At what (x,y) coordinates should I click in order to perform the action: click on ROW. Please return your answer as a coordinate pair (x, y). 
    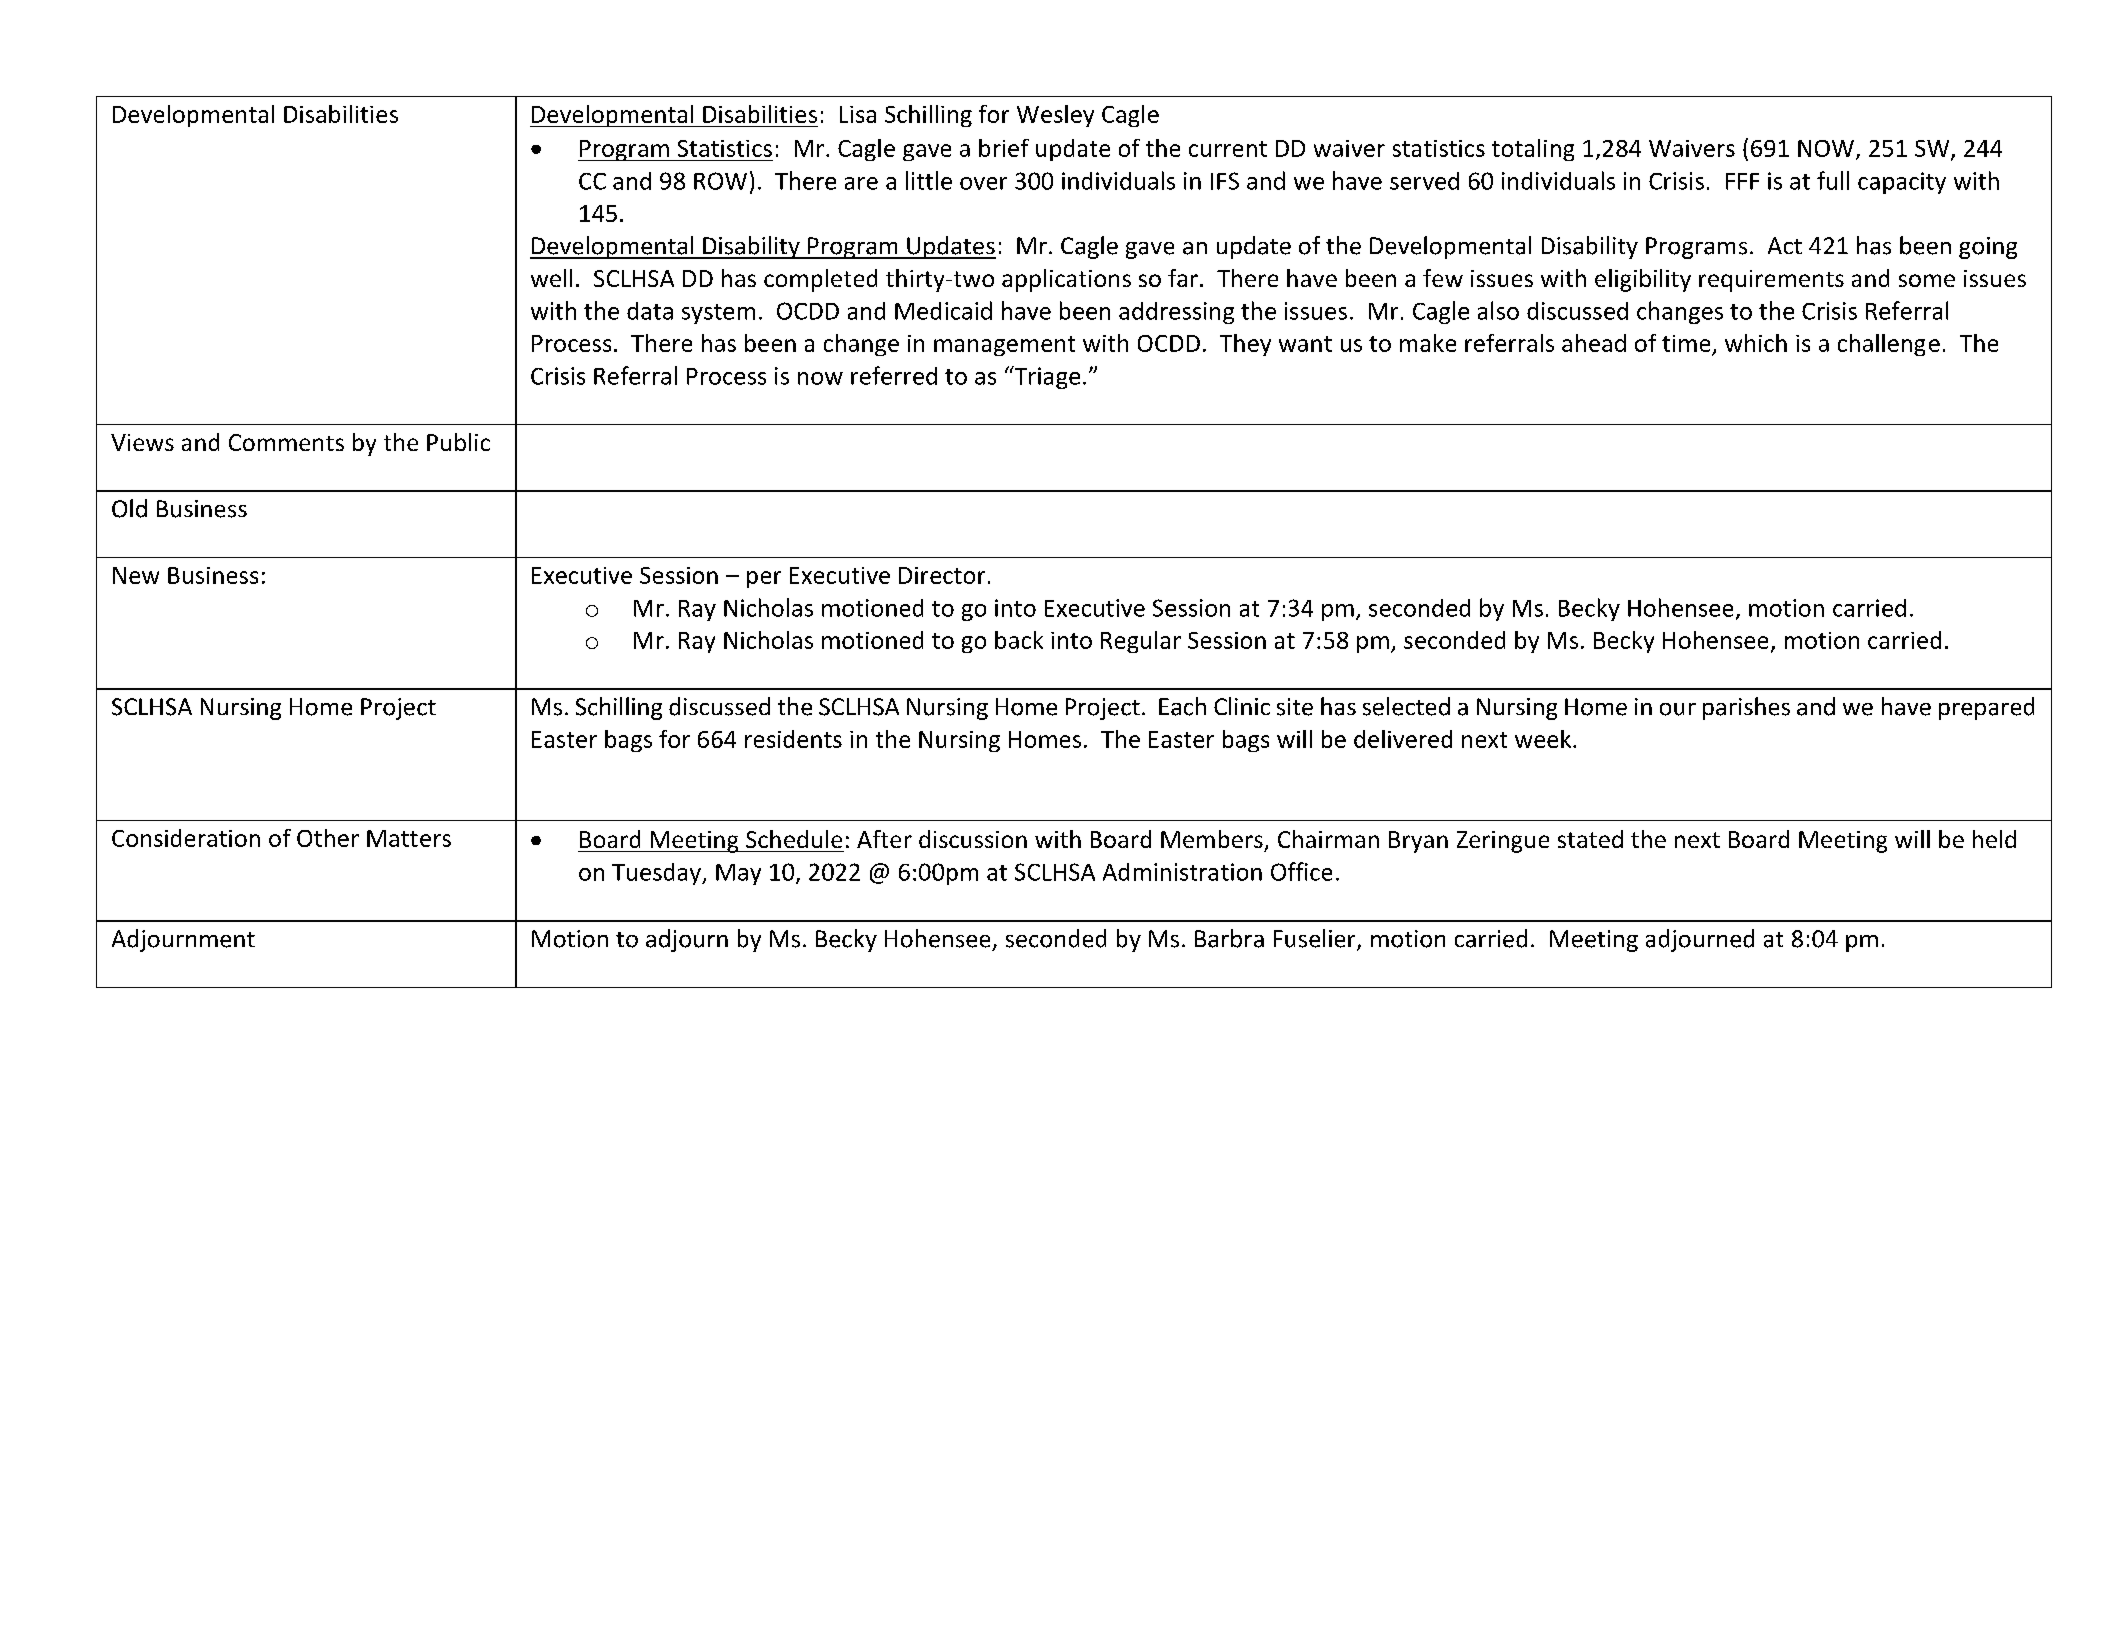
    Looking at the image, I should click on (720, 181).
